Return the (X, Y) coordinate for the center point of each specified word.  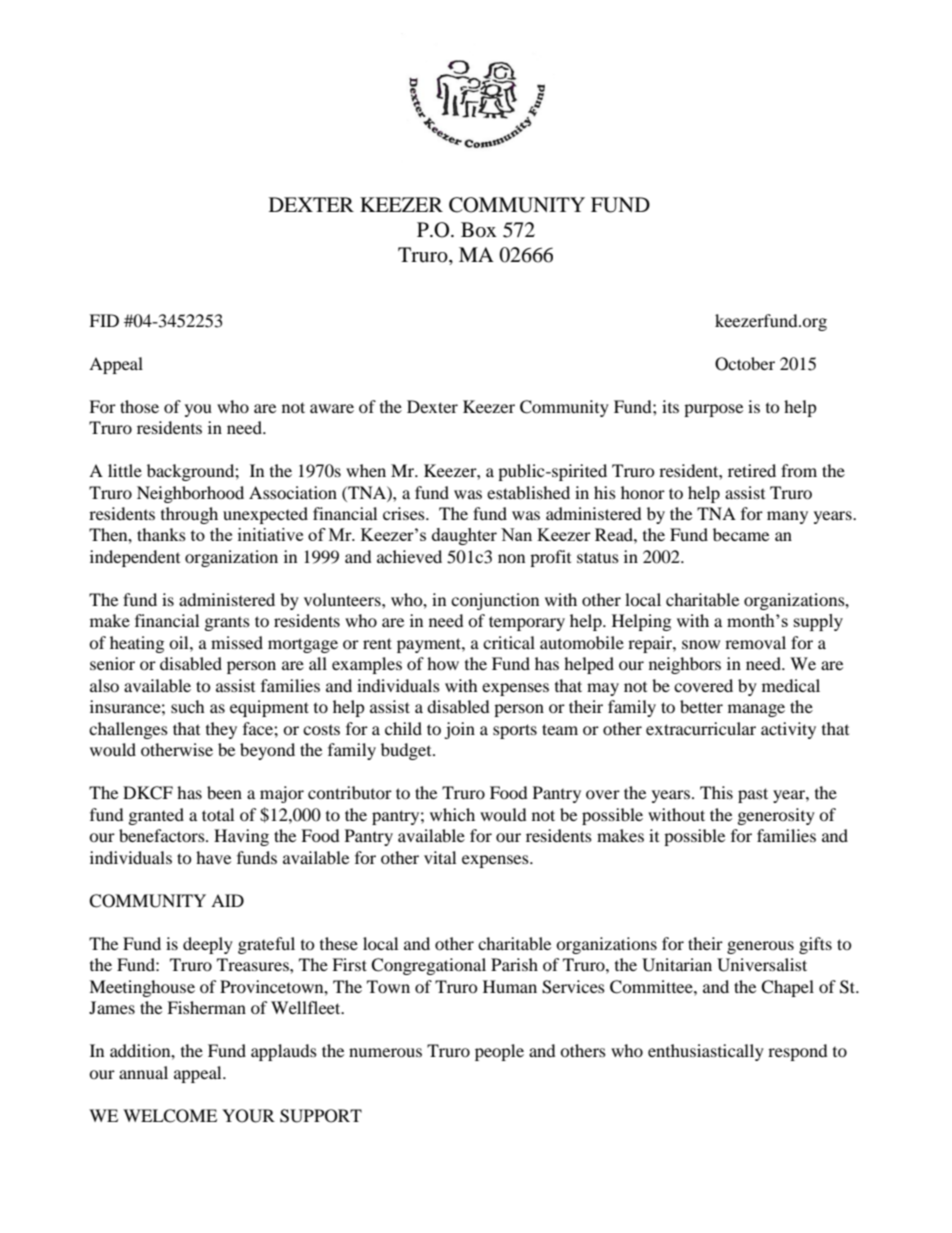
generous (760, 947)
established (528, 492)
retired (752, 470)
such (188, 706)
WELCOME (170, 1116)
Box (479, 230)
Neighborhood (190, 494)
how (443, 663)
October (745, 364)
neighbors (685, 665)
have (213, 857)
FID (104, 320)
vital (440, 857)
